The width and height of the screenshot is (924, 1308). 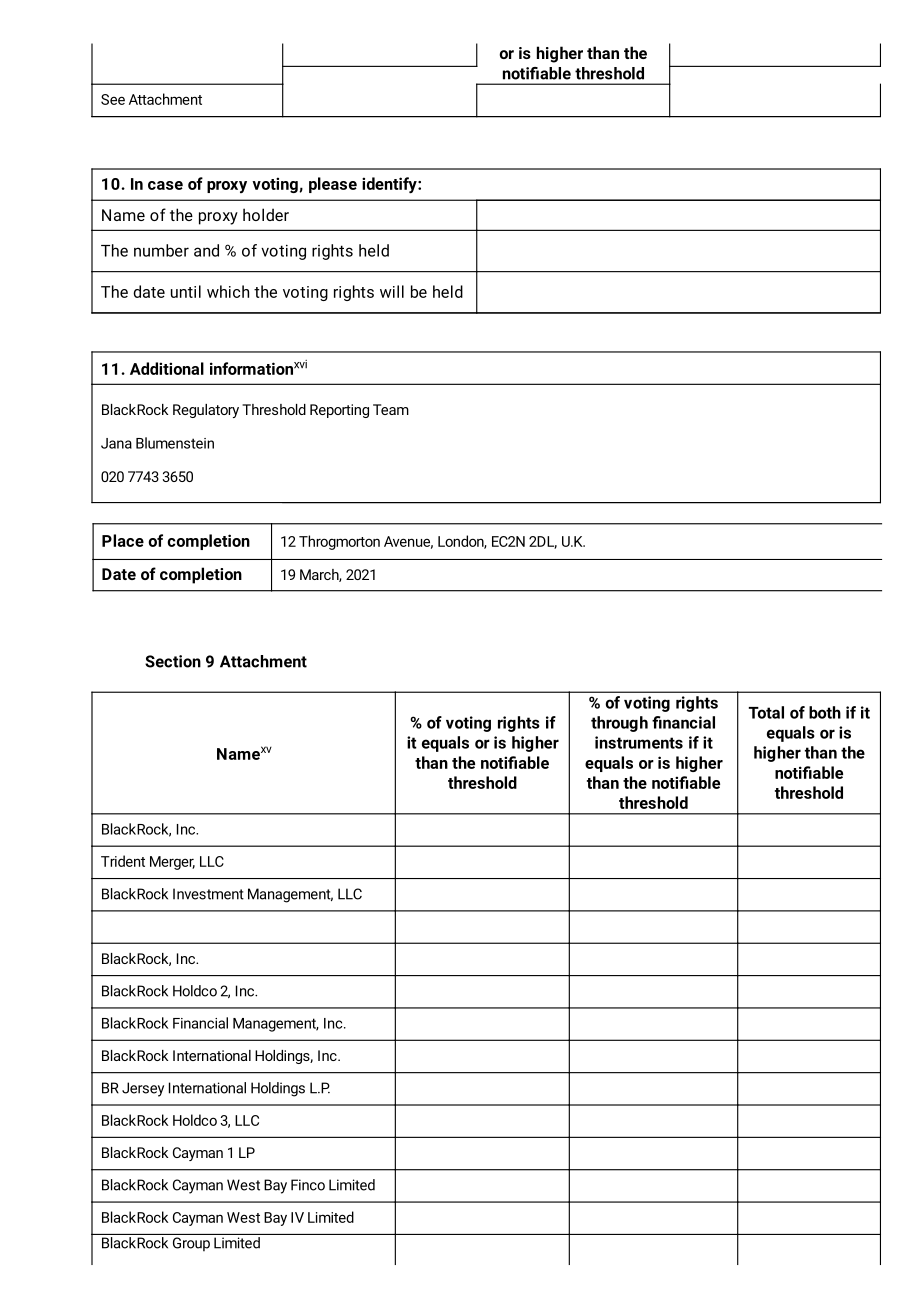 What do you see at coordinates (619, 724) in the screenshot?
I see `through` at bounding box center [619, 724].
